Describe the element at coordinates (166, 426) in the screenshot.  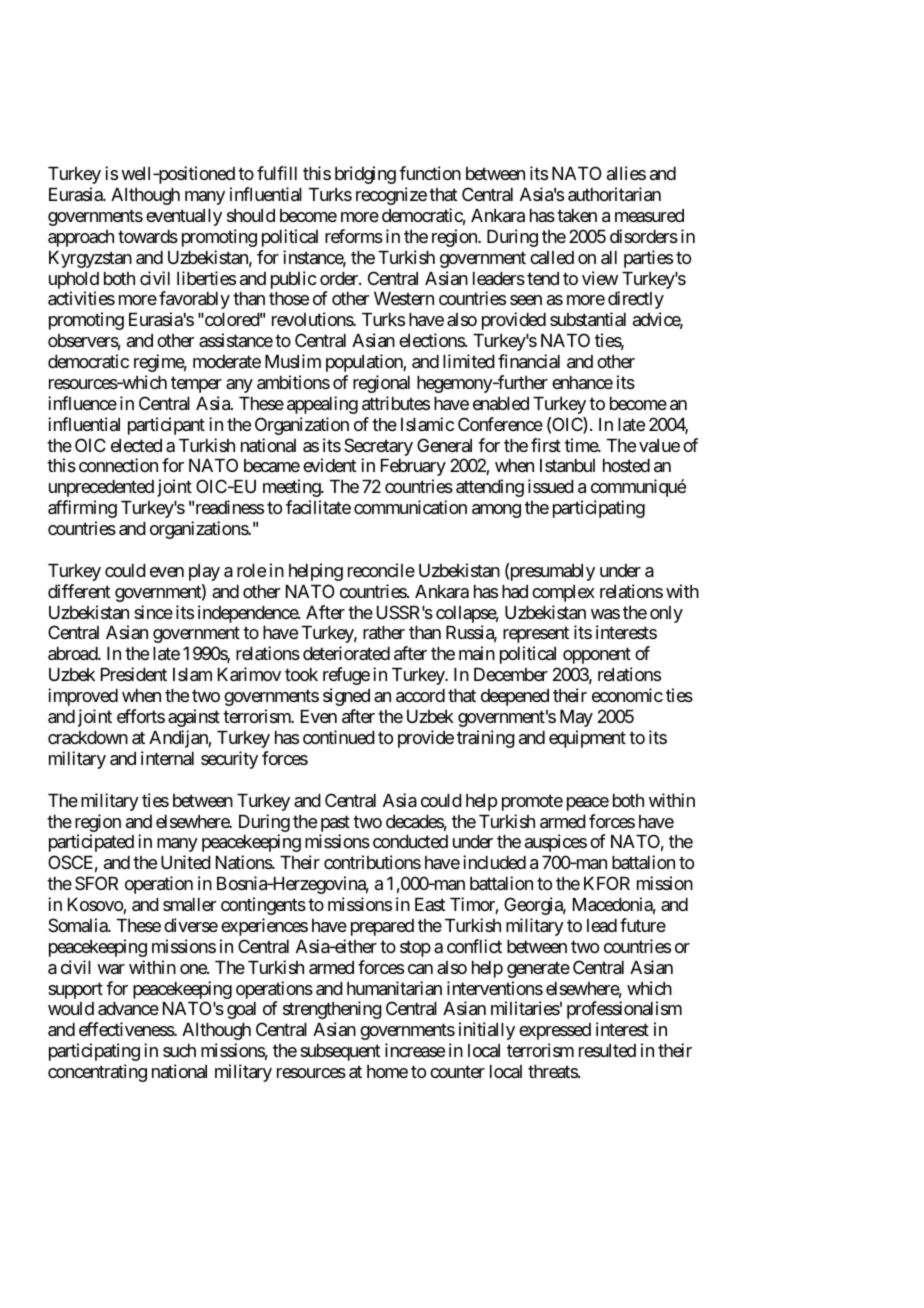
I see `participant` at that location.
